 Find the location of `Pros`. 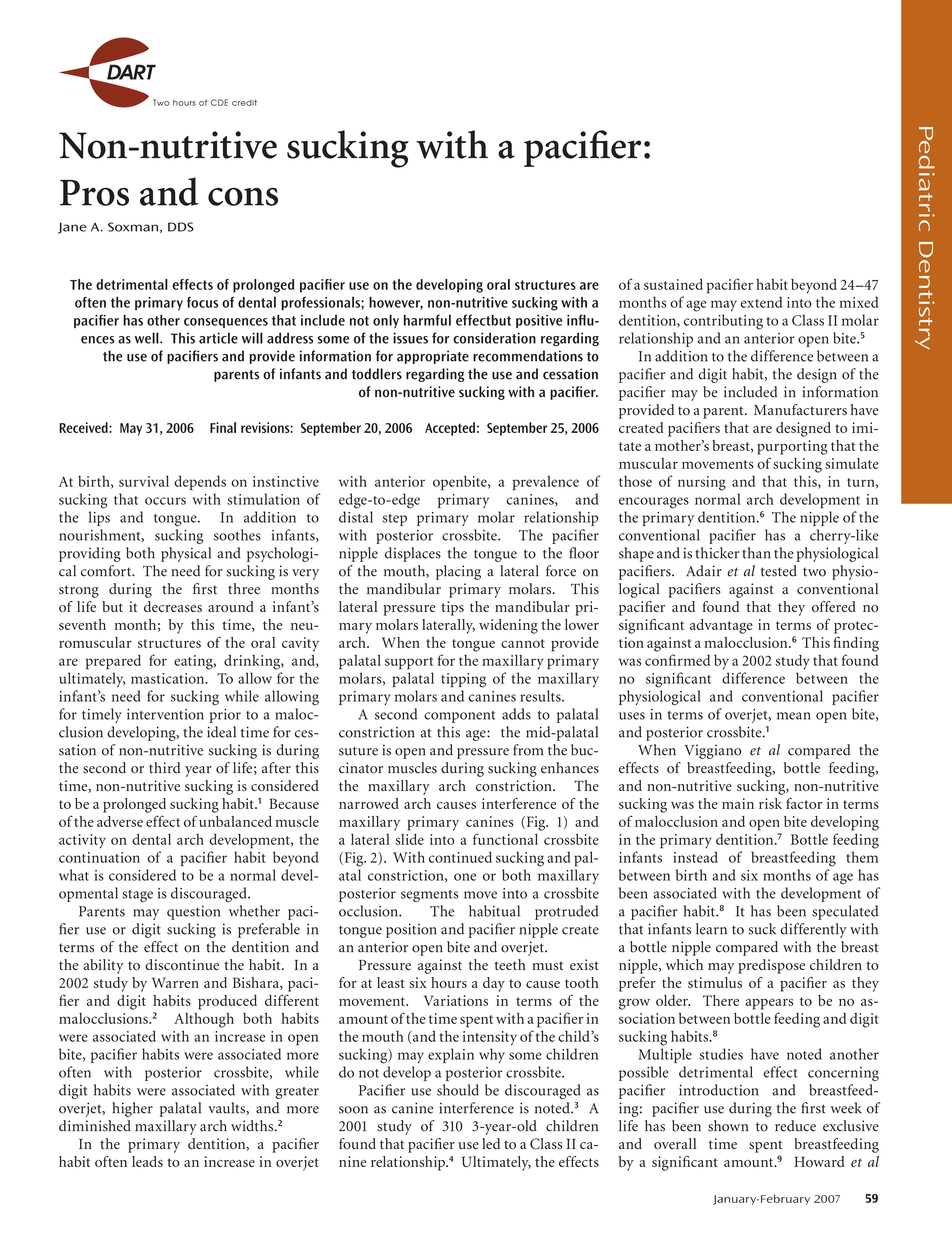

Pros is located at coordinates (94, 193).
